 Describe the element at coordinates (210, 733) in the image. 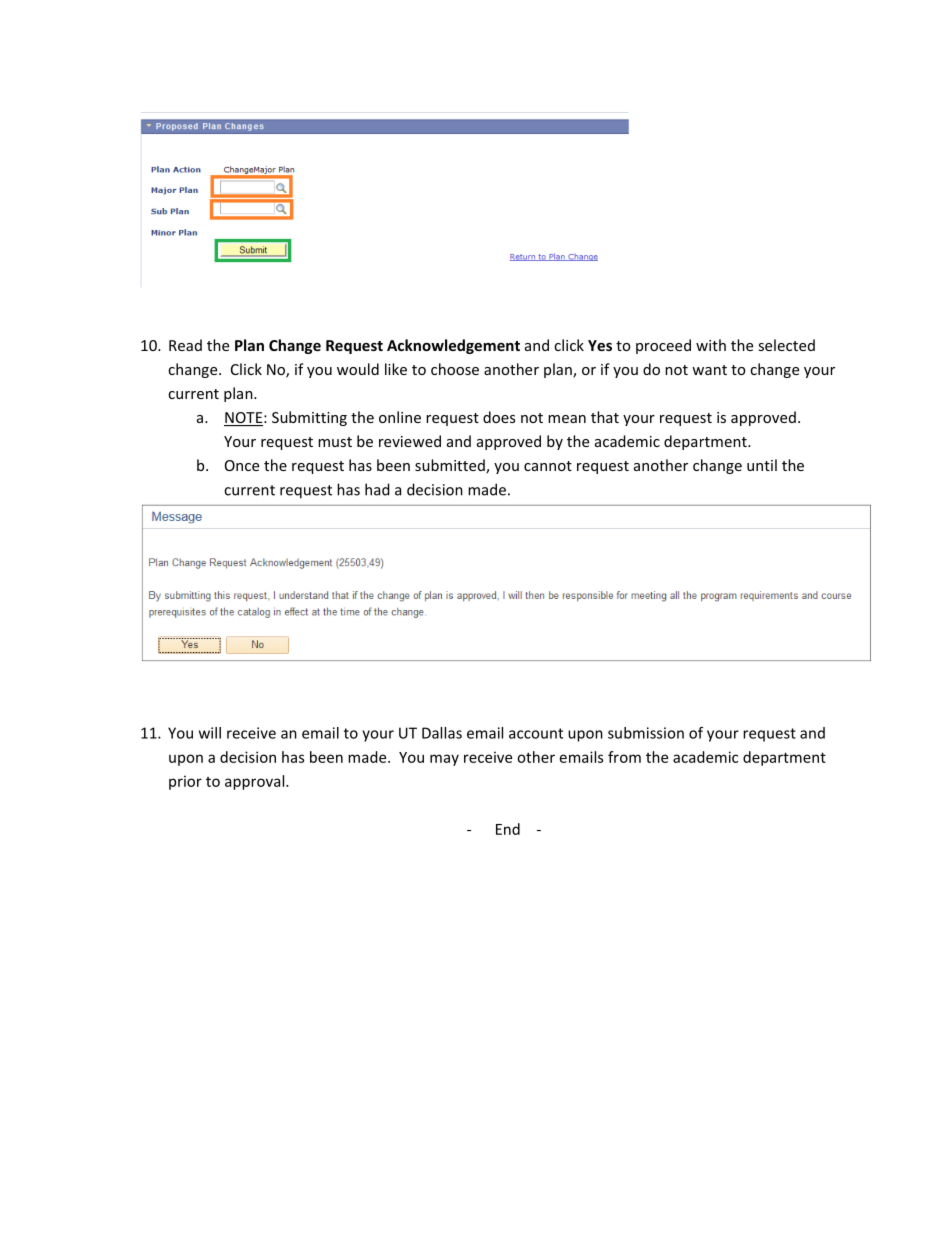

I see `will` at that location.
